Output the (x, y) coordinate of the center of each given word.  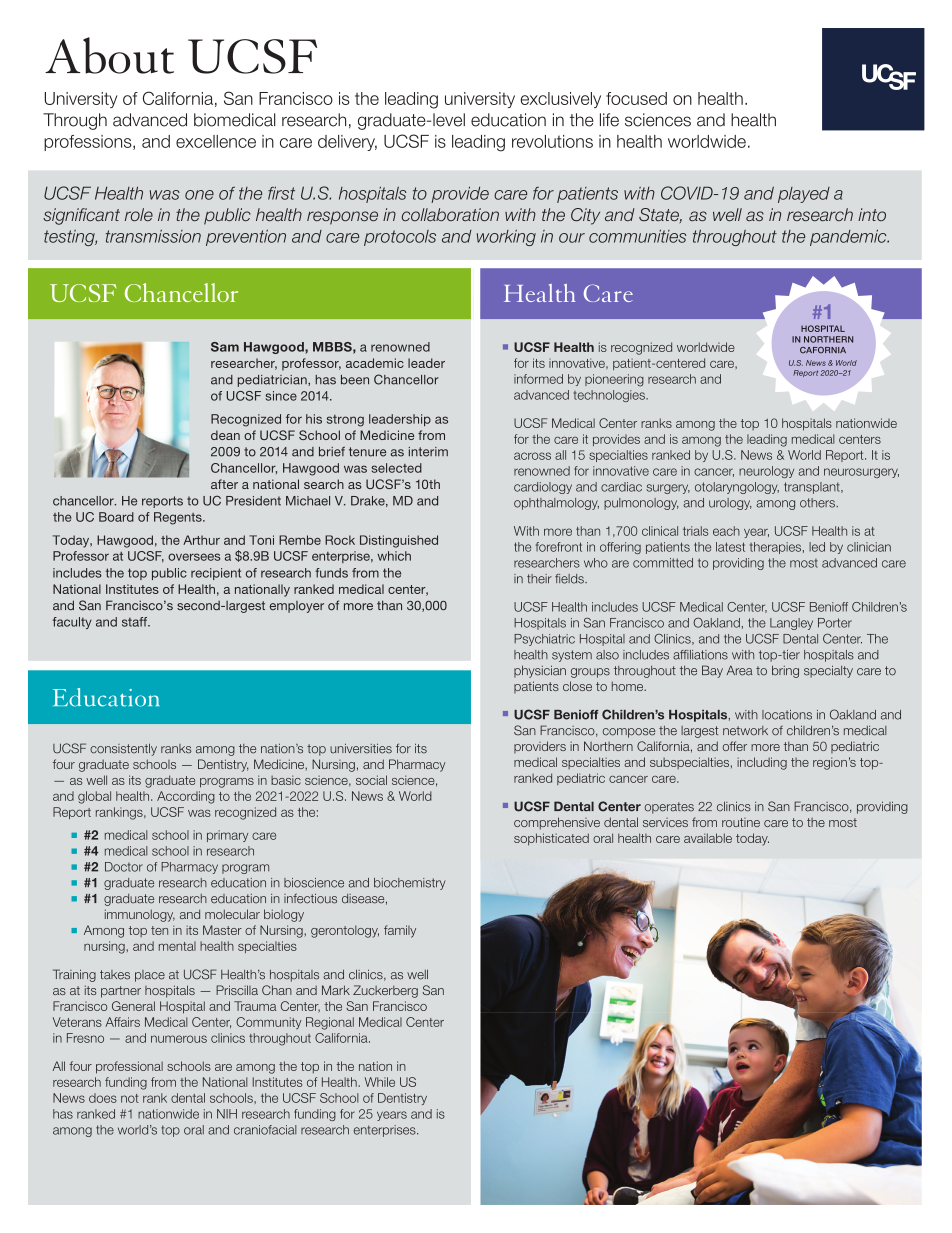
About (109, 55)
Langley (791, 624)
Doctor (124, 867)
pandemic (849, 237)
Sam (225, 347)
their (539, 579)
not (130, 1098)
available (708, 838)
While (380, 1082)
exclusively (560, 100)
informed (538, 379)
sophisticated (551, 839)
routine (741, 822)
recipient (216, 574)
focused (636, 98)
